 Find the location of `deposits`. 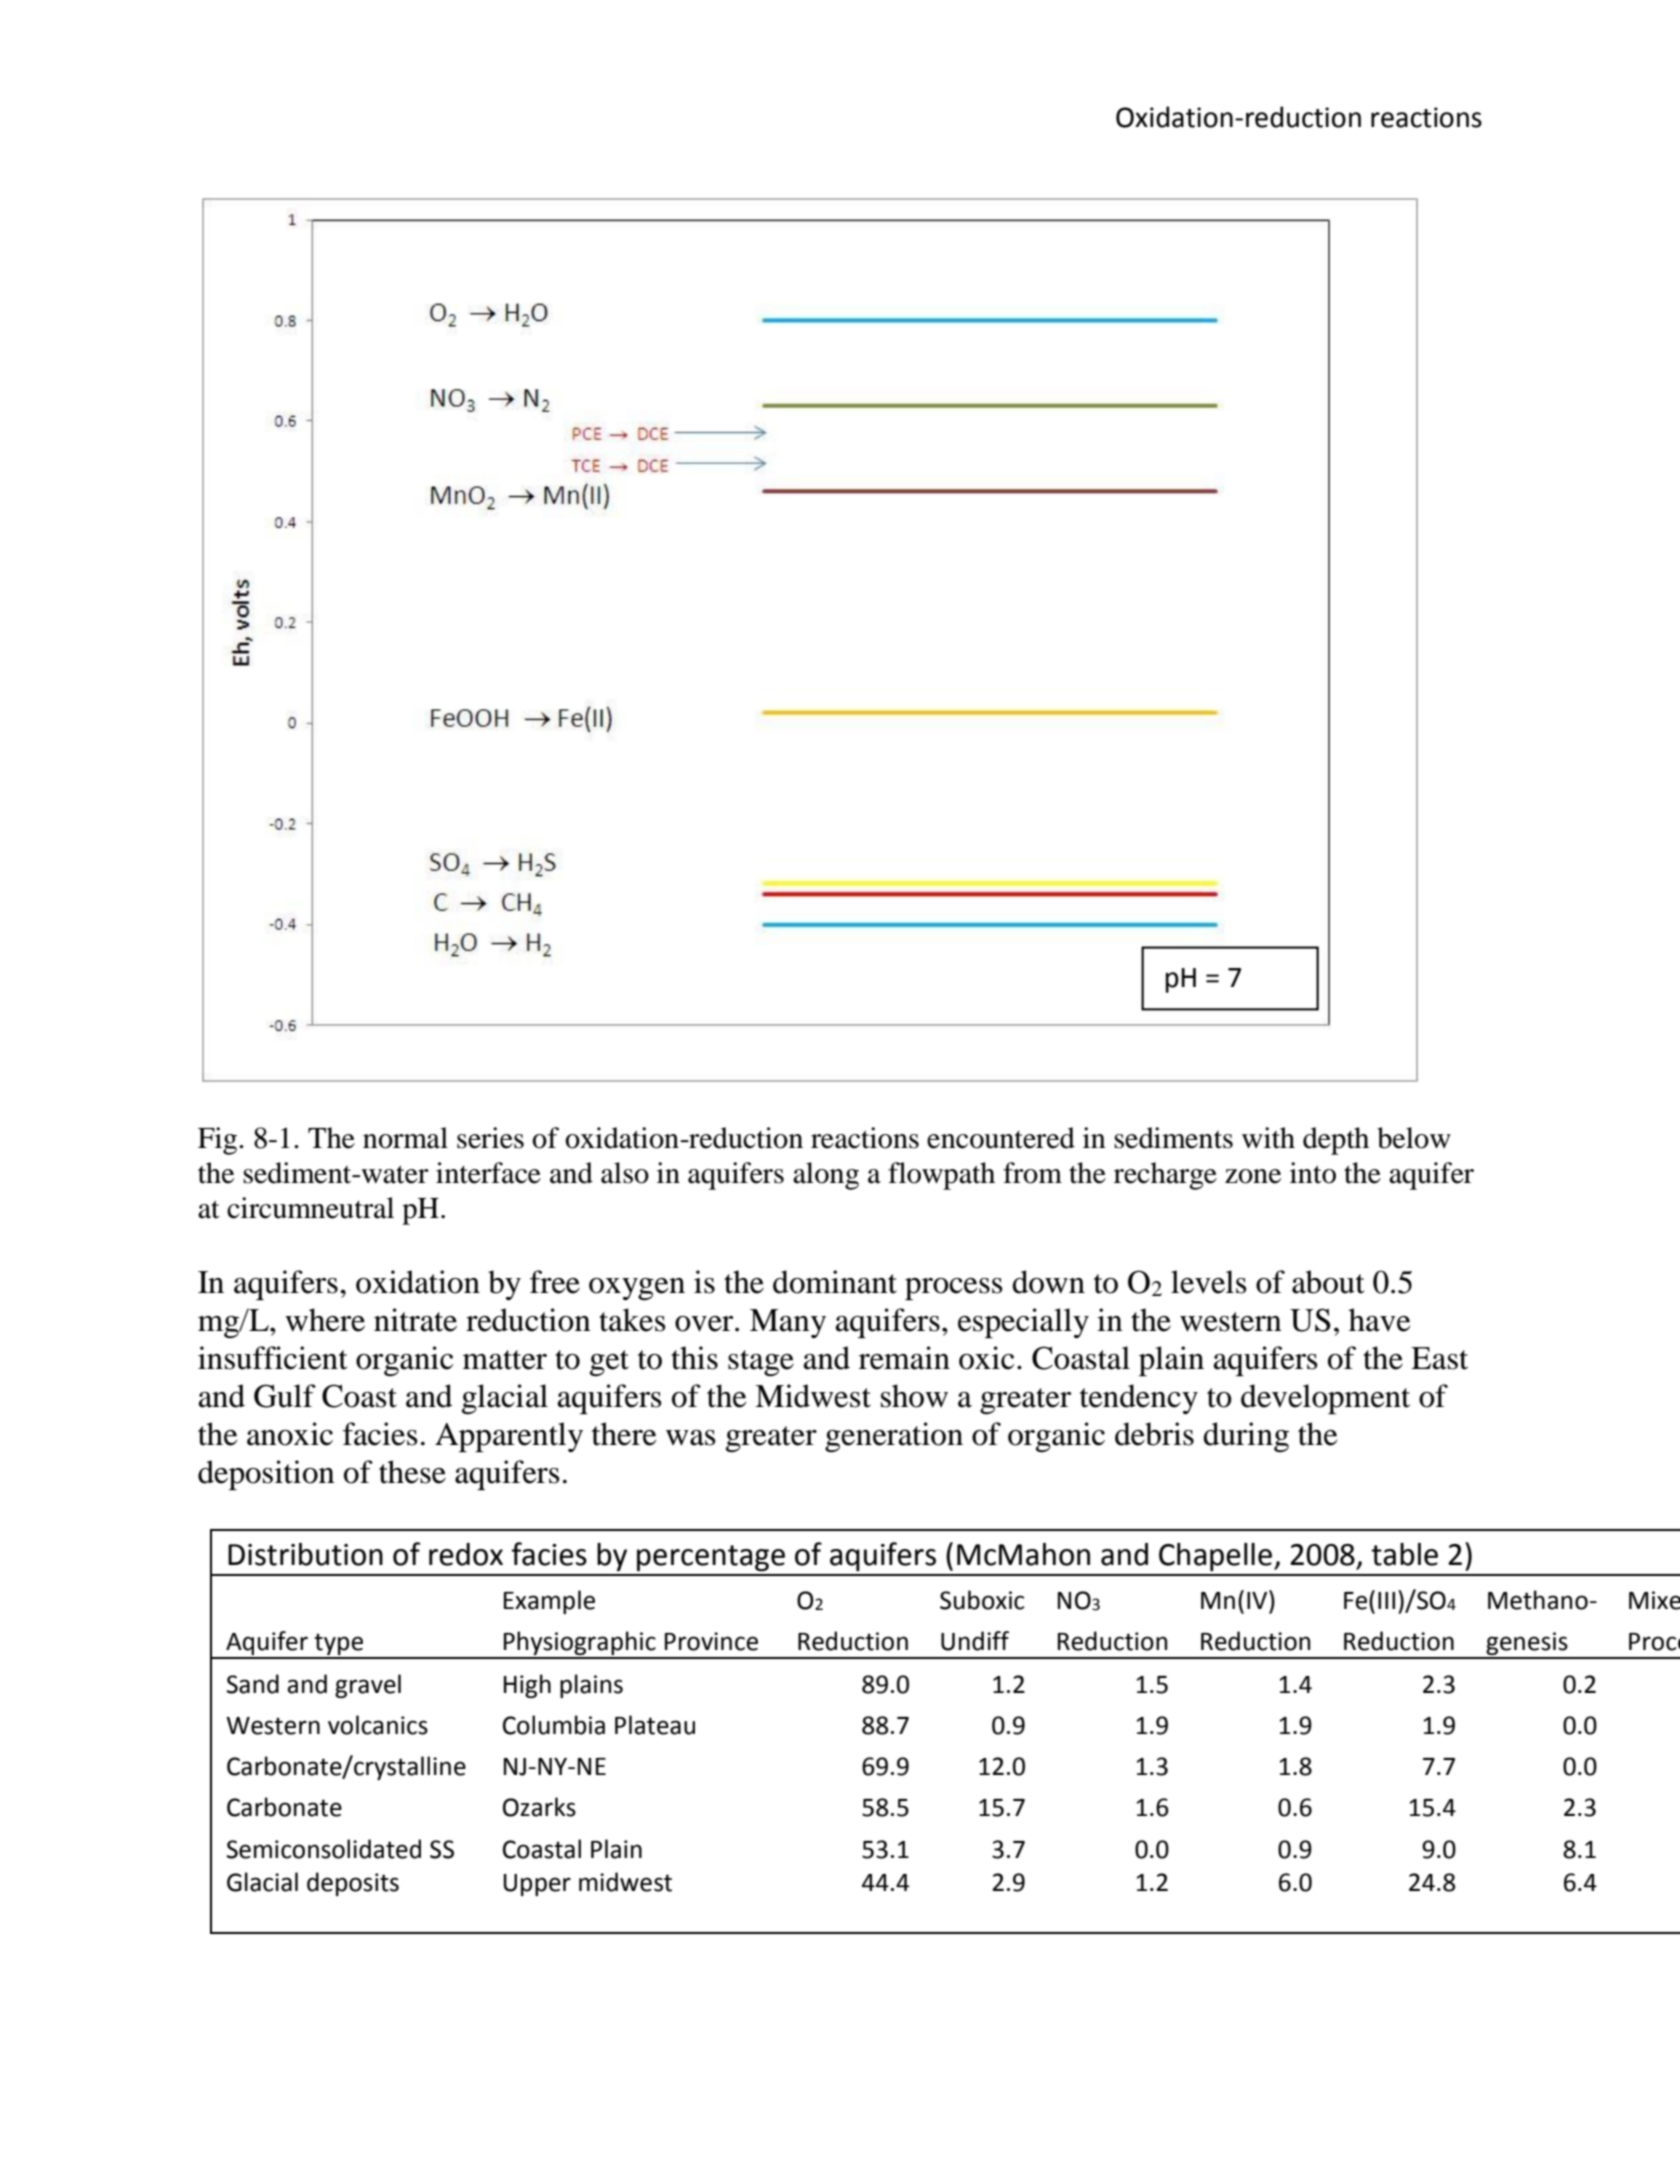

deposits is located at coordinates (353, 1884).
